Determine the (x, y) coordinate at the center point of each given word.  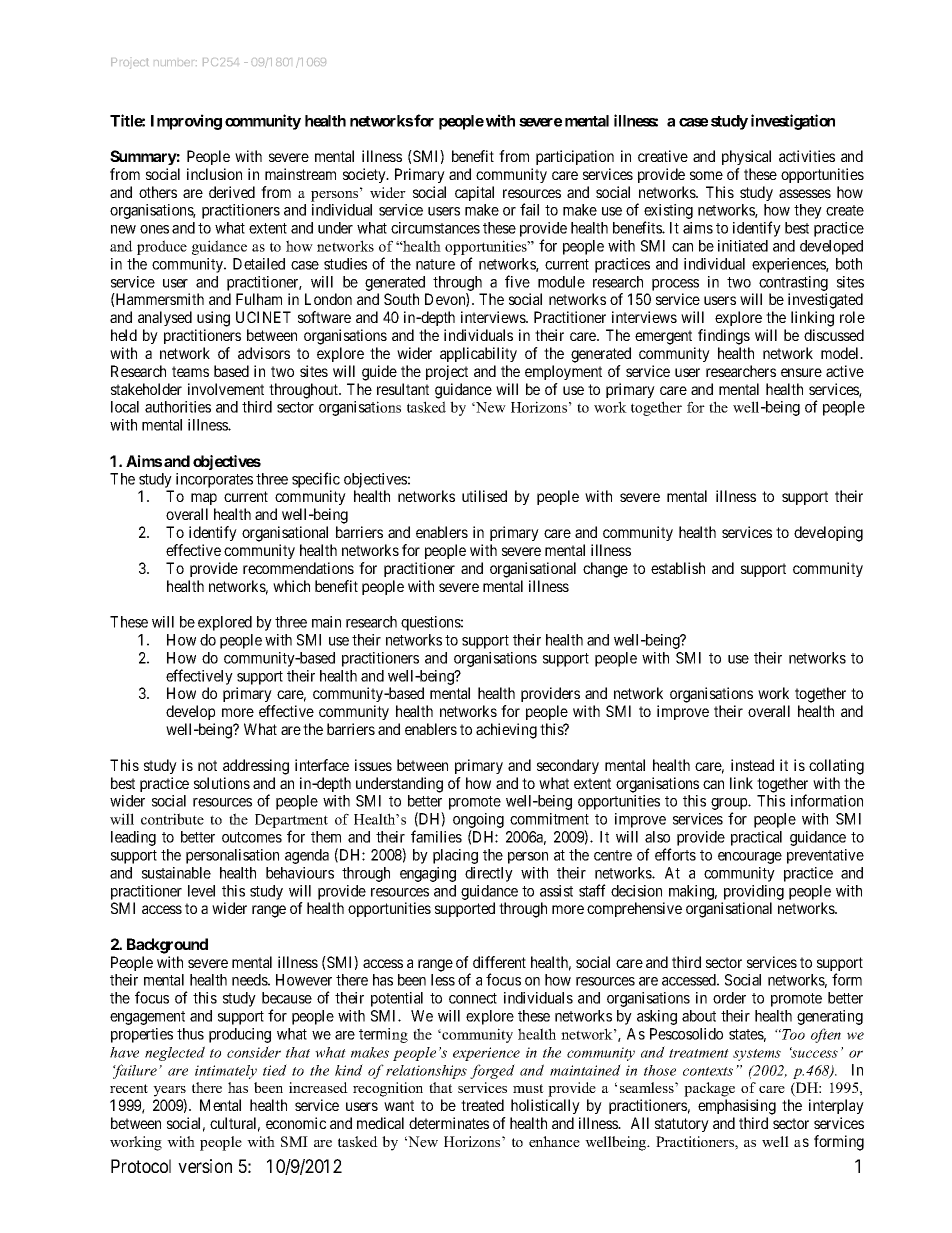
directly (489, 874)
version (205, 1166)
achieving (506, 731)
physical (746, 157)
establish (678, 568)
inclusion (214, 174)
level (201, 891)
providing (754, 892)
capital (474, 193)
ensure (801, 372)
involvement (226, 389)
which (291, 586)
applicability (478, 354)
